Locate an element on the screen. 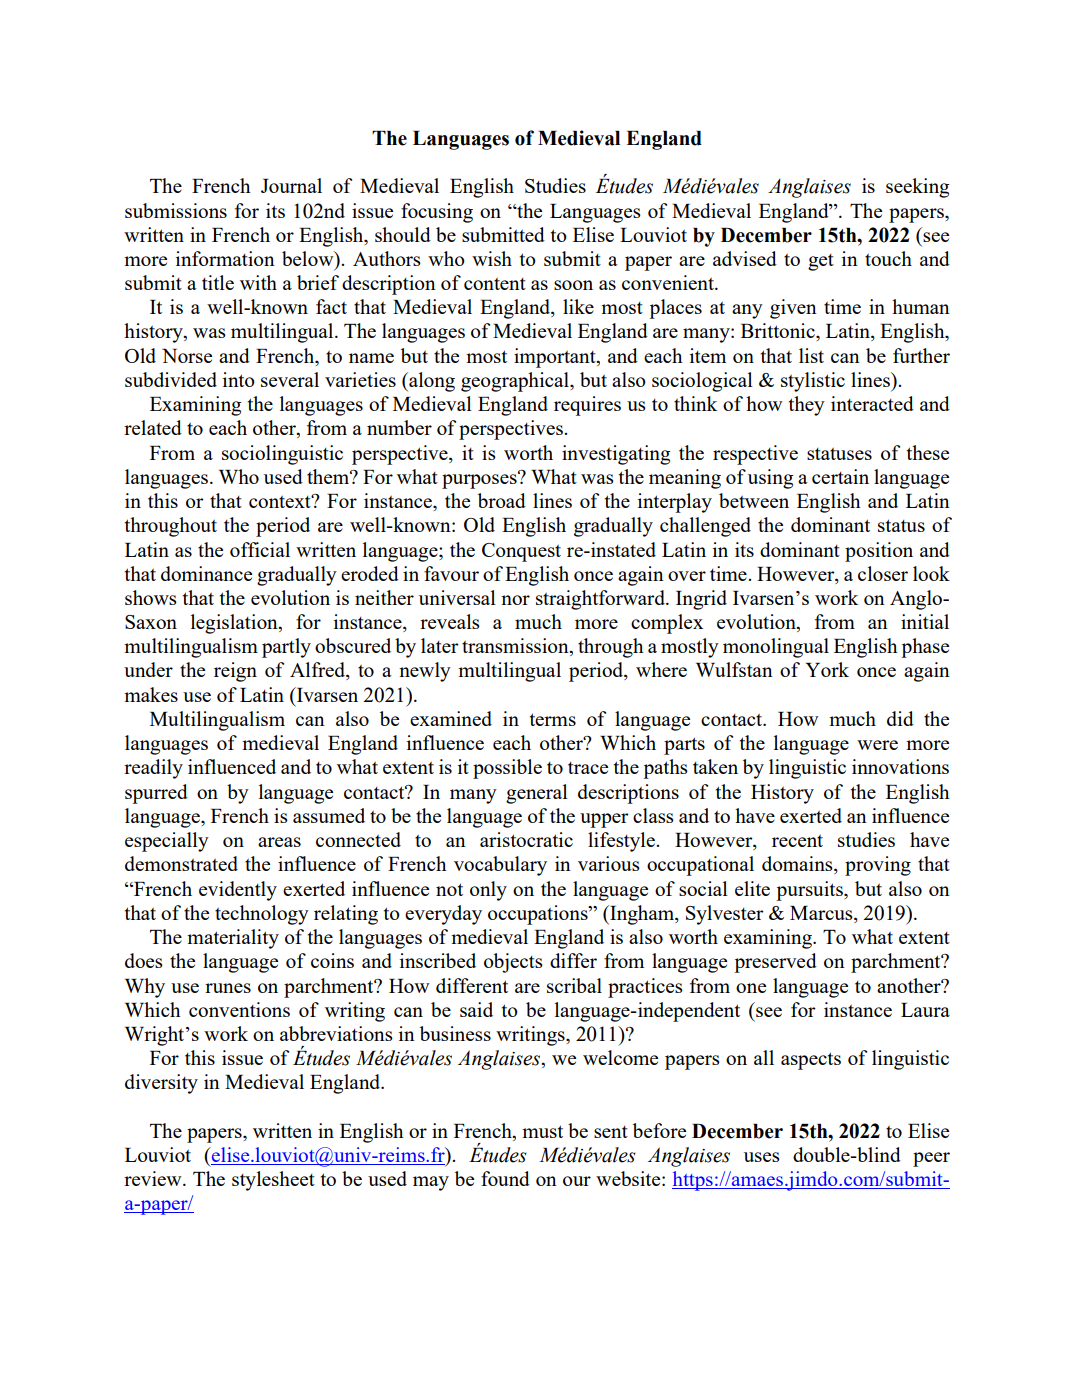 This screenshot has height=1390, width=1074. requires is located at coordinates (587, 406).
